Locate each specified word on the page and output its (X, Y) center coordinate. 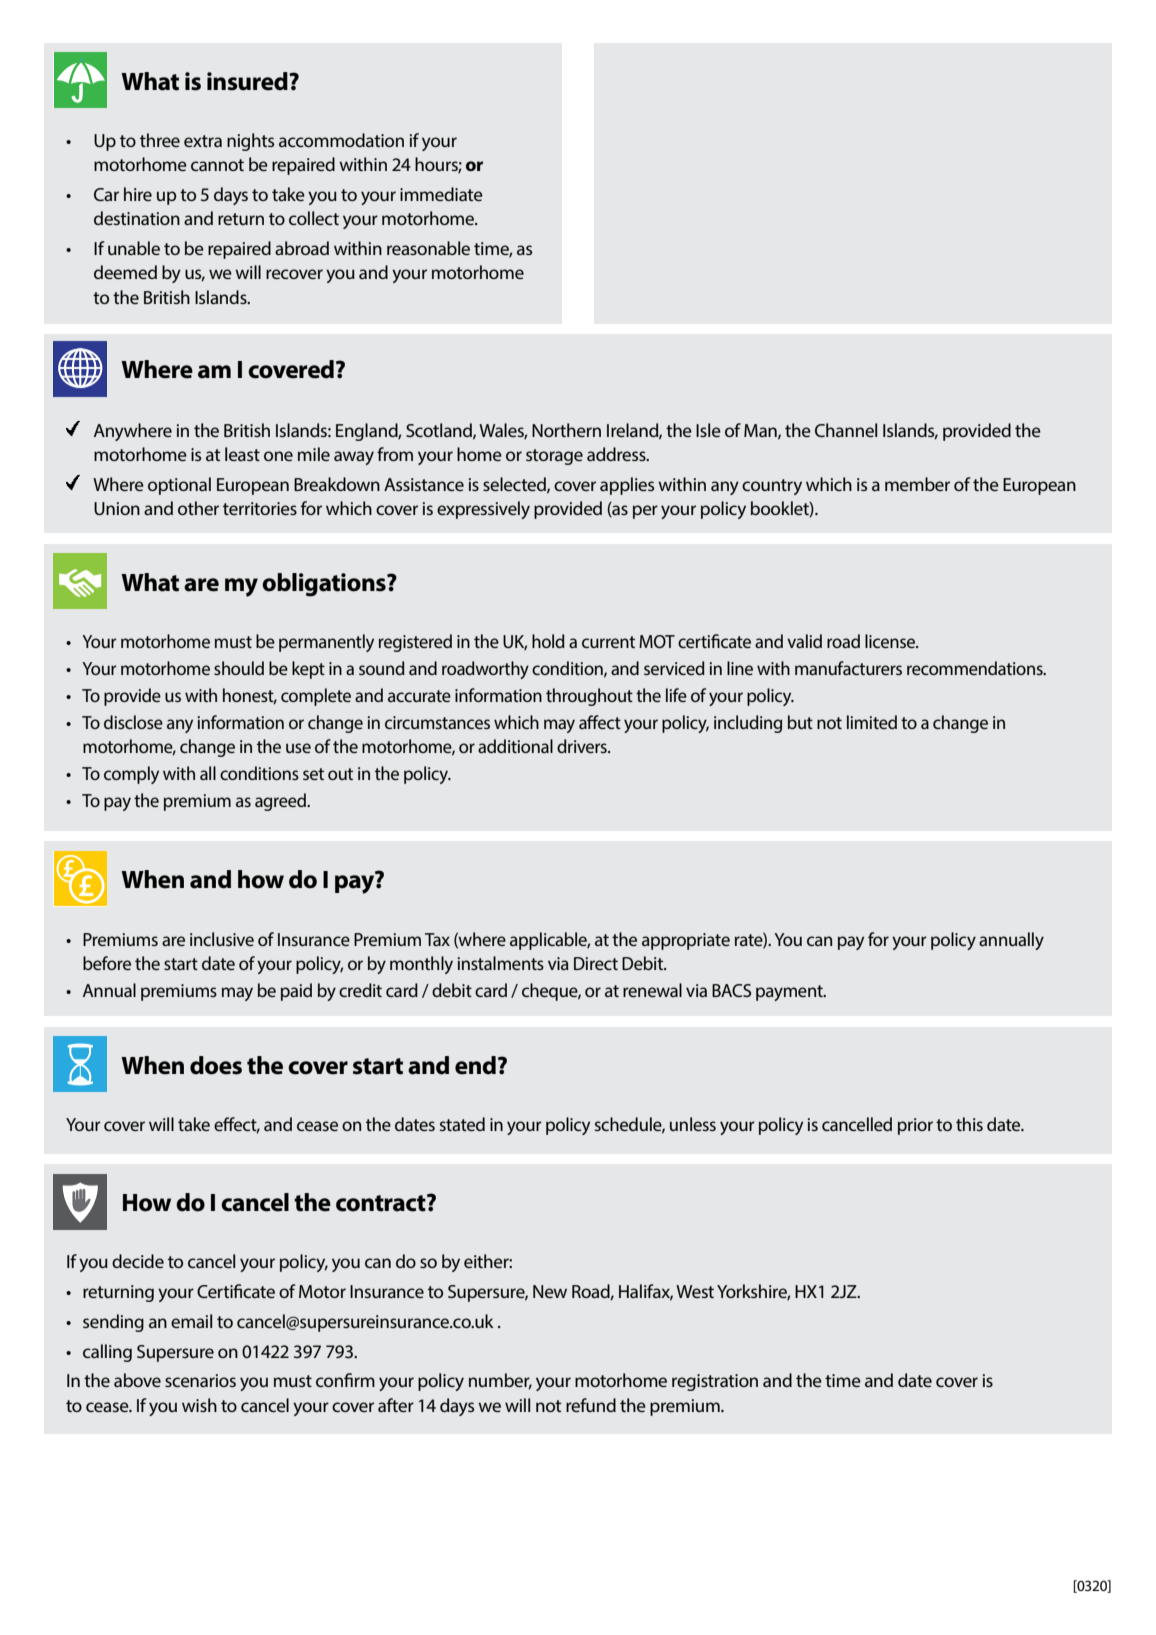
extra (203, 141)
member (917, 484)
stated (462, 1124)
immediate (441, 194)
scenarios (200, 1380)
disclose (133, 722)
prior (915, 1126)
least (242, 454)
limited (872, 722)
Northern (566, 430)
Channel (846, 430)
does (216, 1065)
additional (515, 746)
